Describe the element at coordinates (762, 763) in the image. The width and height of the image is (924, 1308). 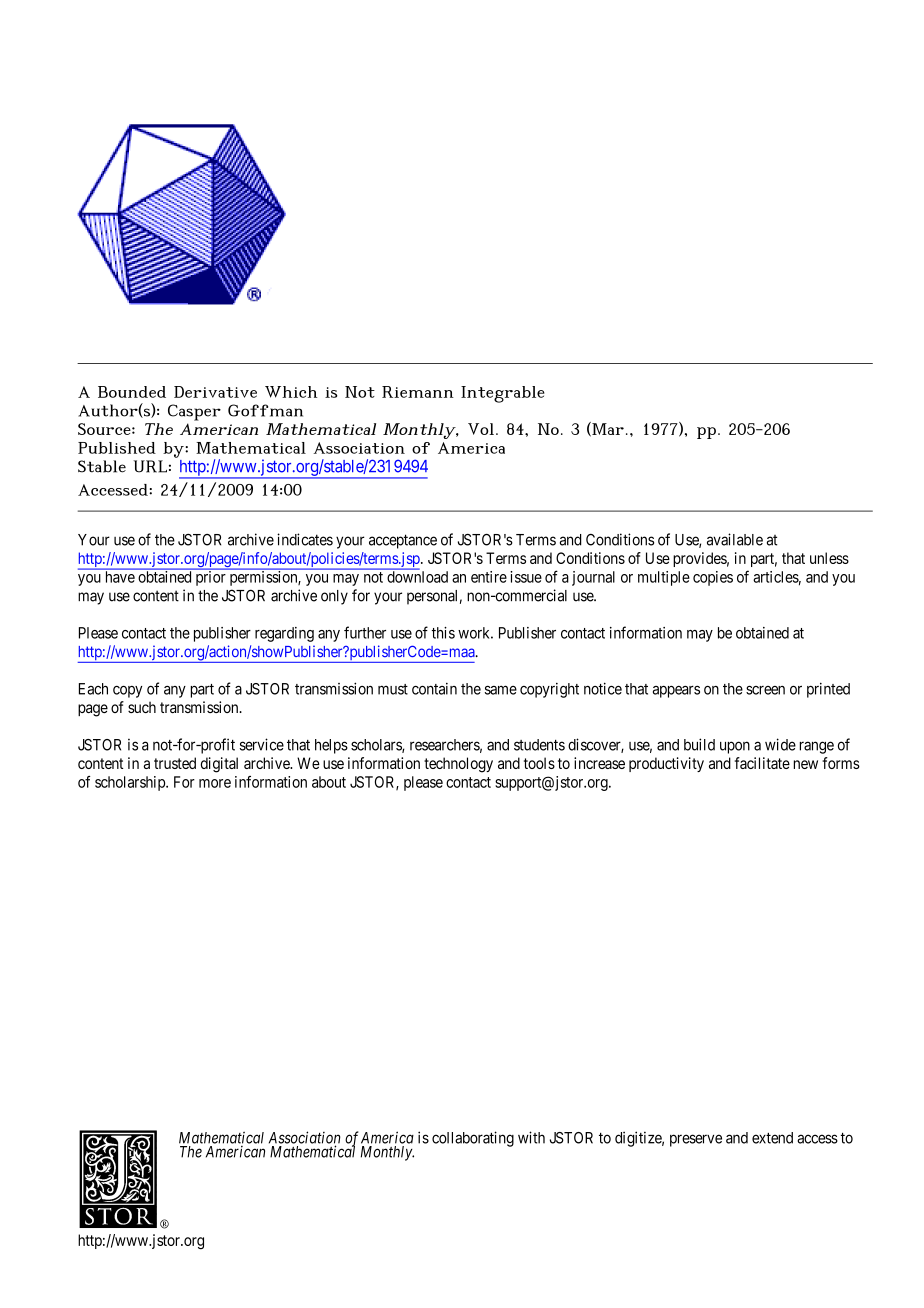
I see `facilitate` at that location.
